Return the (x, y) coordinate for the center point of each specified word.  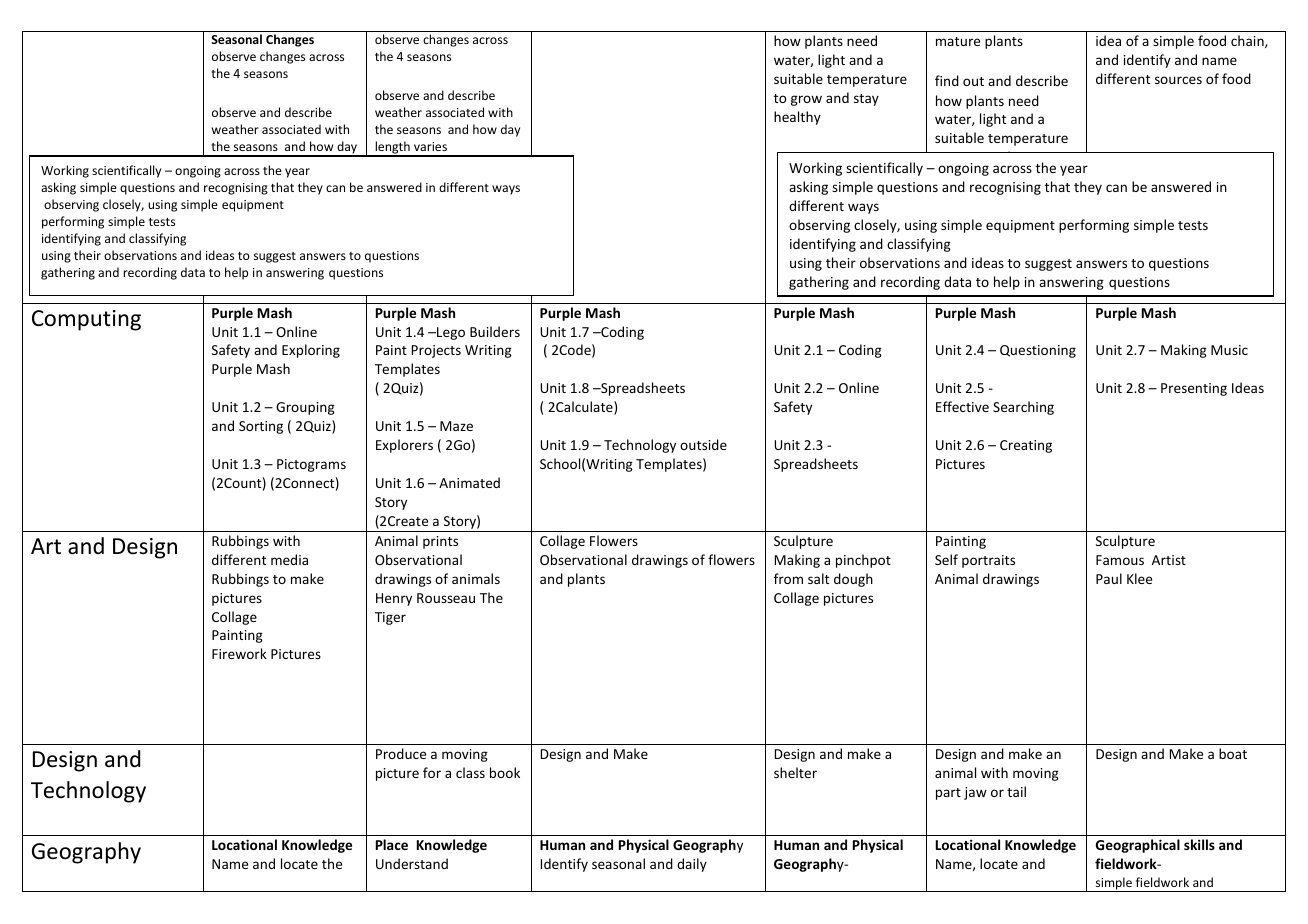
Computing (86, 320)
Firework (239, 653)
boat (1233, 753)
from (788, 578)
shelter (795, 772)
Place (392, 844)
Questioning (1038, 351)
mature (958, 41)
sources (1178, 80)
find (947, 80)
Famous (1120, 560)
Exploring (311, 351)
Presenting (1194, 389)
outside (703, 444)
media (289, 559)
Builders (495, 331)
